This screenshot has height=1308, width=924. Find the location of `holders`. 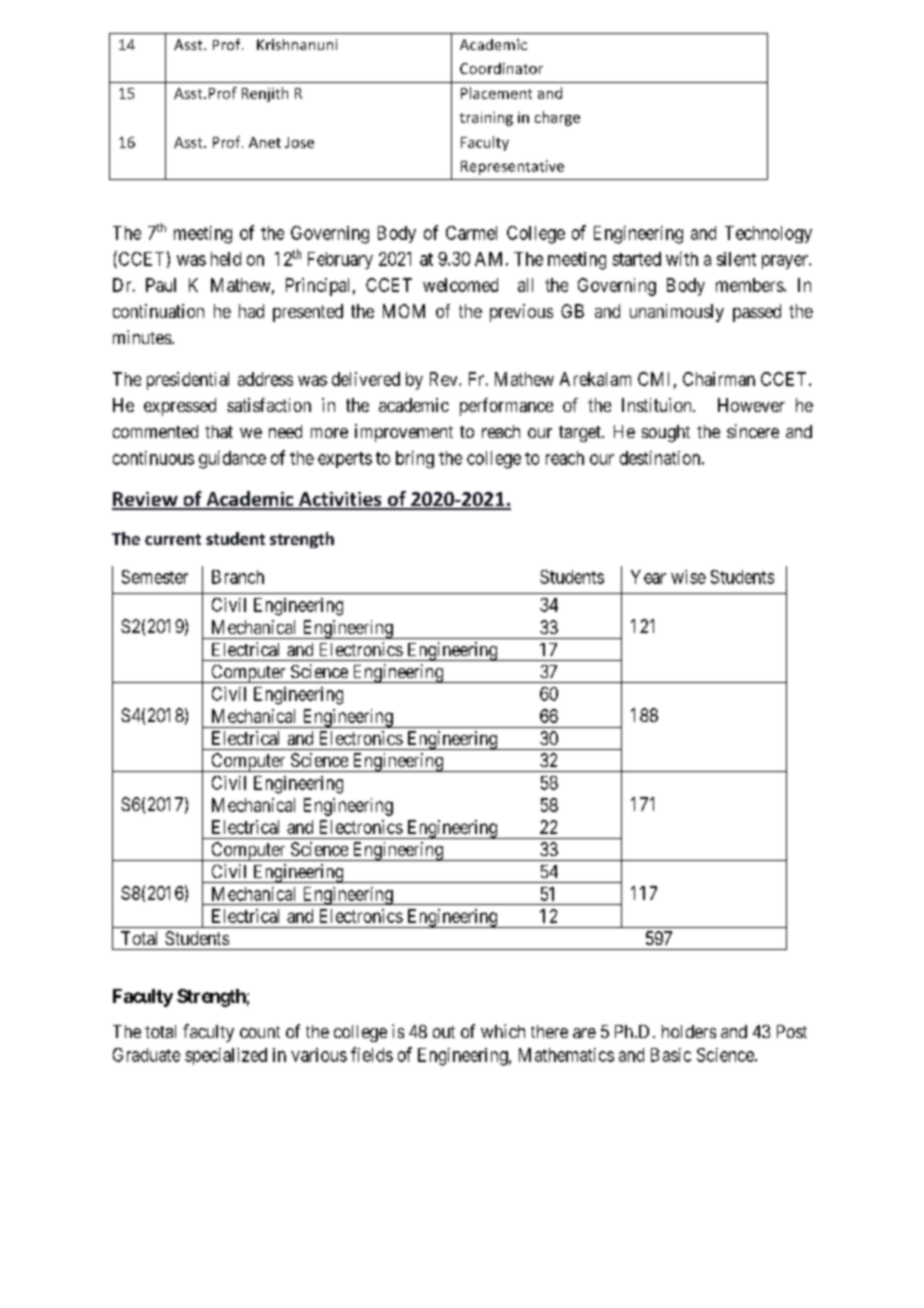

holders is located at coordinates (689, 1031).
